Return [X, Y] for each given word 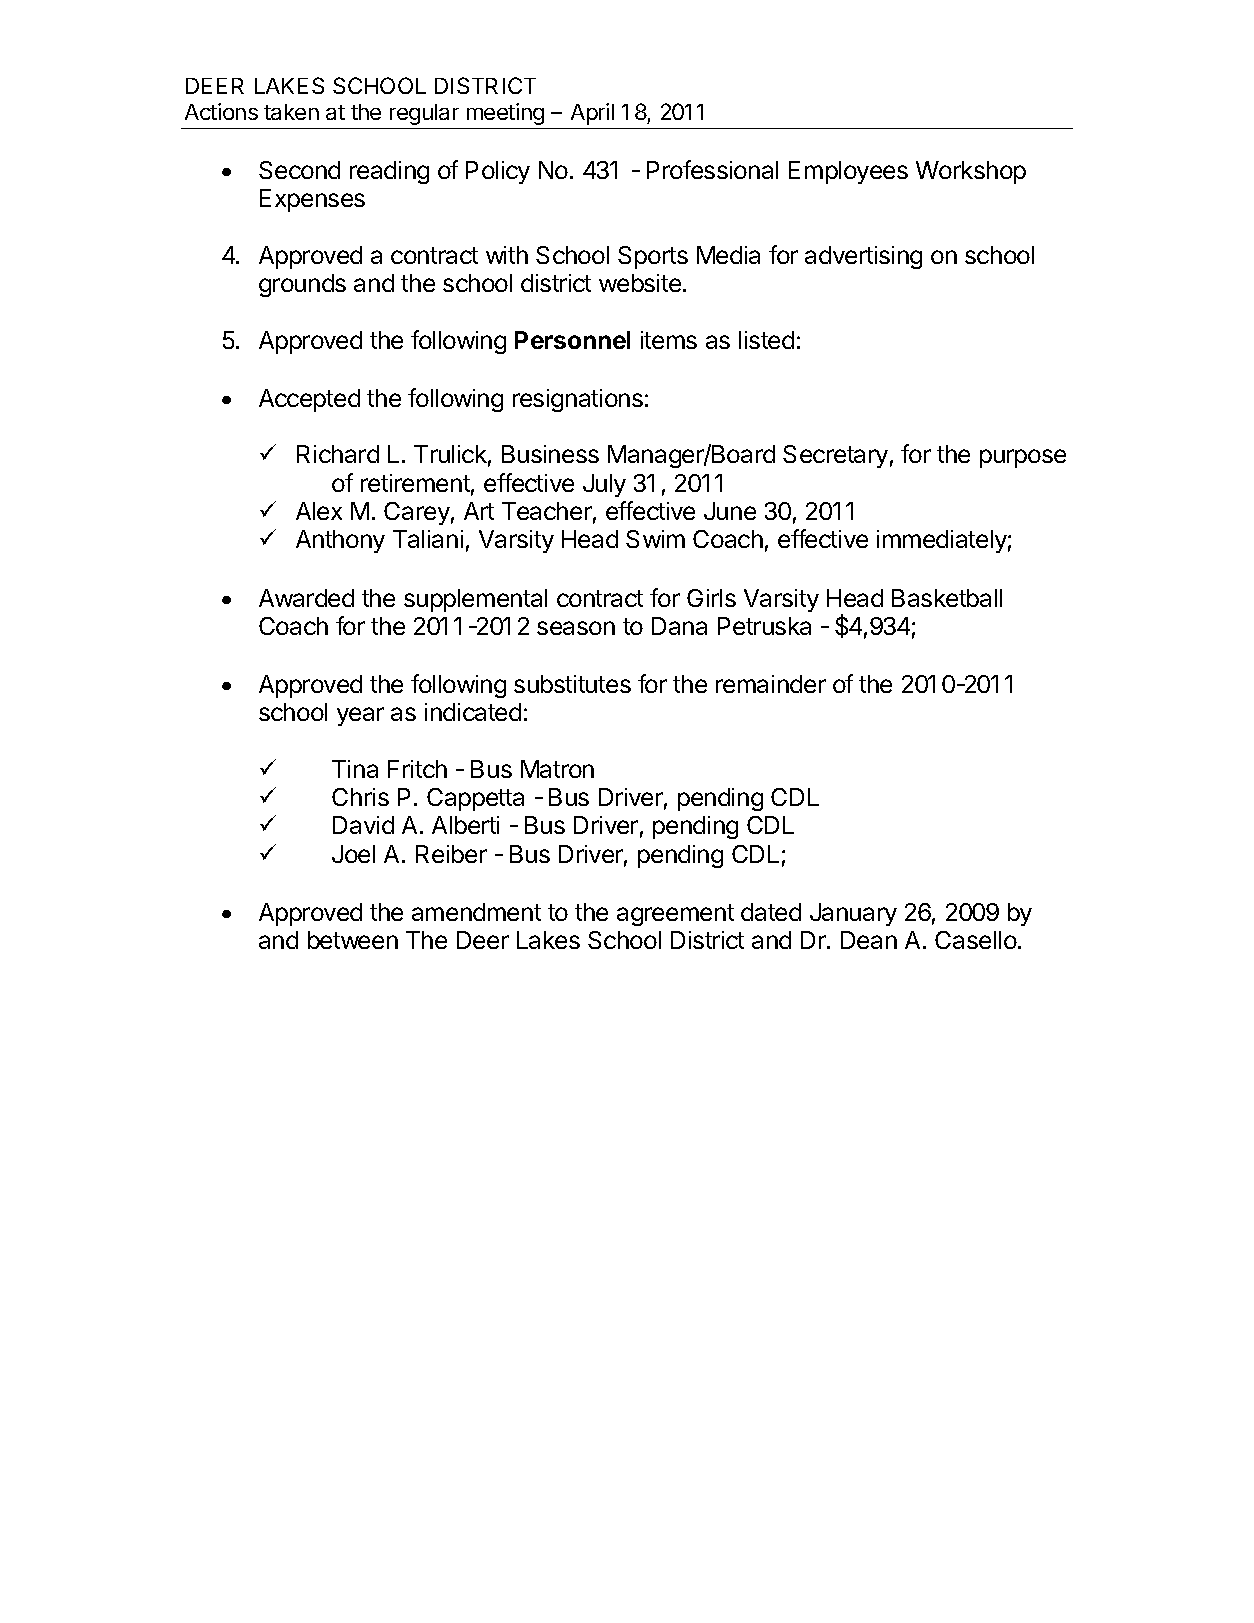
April [592, 114]
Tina [355, 769]
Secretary [835, 456]
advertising [863, 257]
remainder [771, 684]
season [576, 628]
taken [291, 112]
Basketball [947, 598]
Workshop [971, 172]
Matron [557, 769]
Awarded [306, 598]
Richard [338, 454]
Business [550, 454]
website [640, 283]
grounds [302, 285]
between [353, 940]
